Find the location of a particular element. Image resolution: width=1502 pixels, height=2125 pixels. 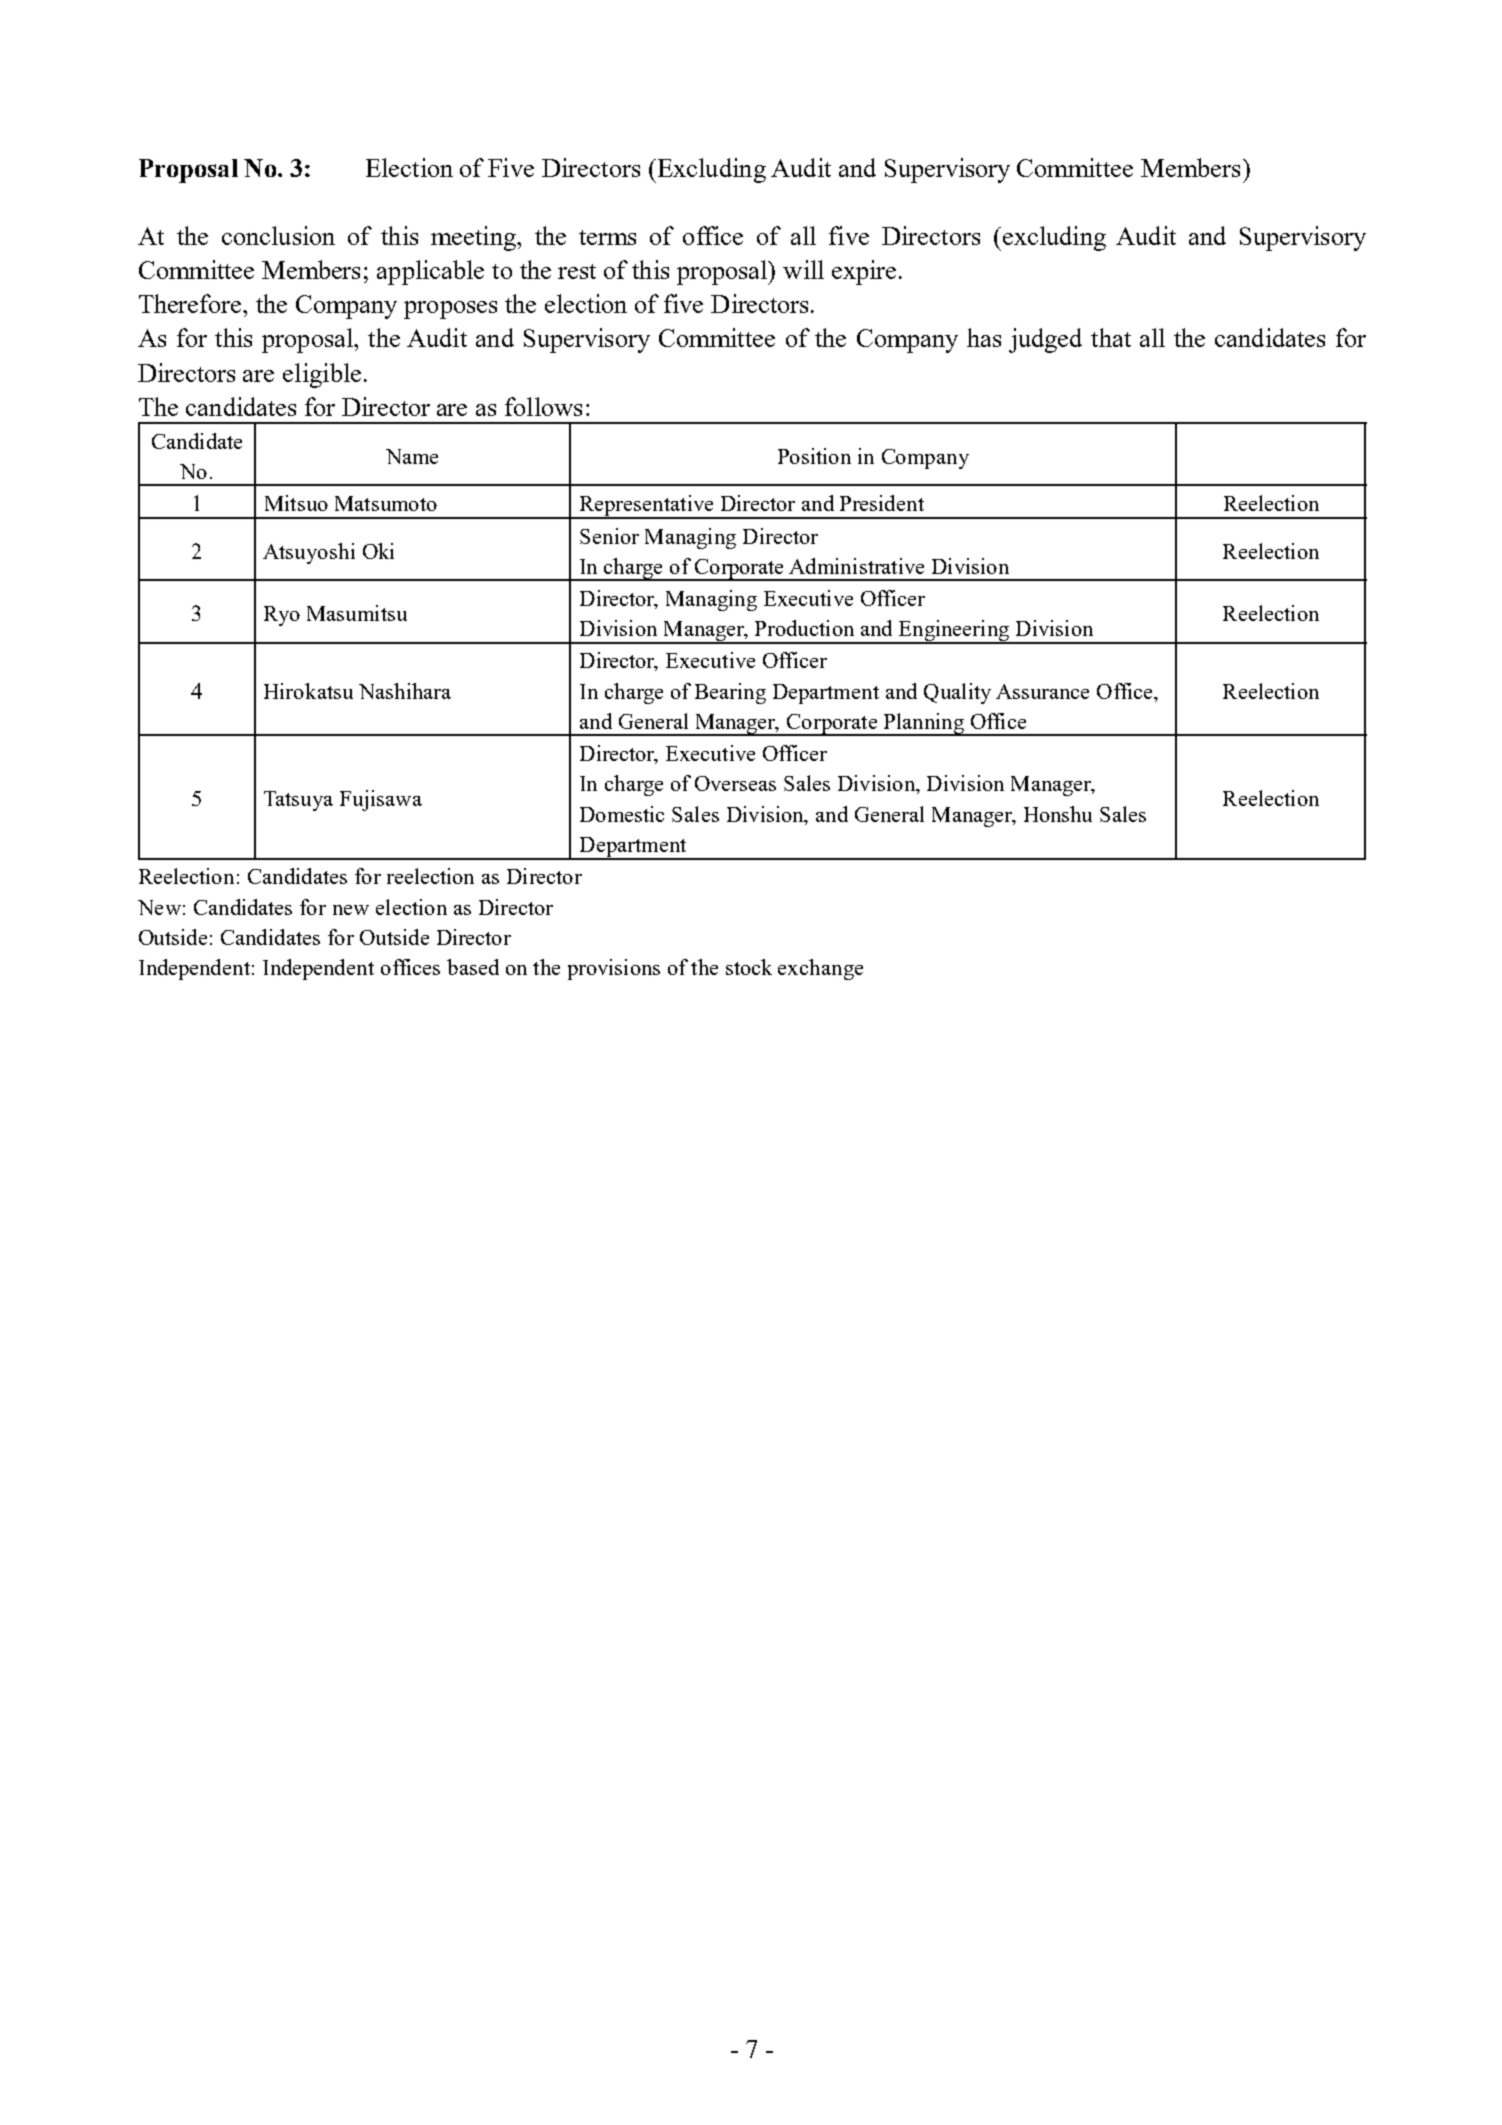

follows is located at coordinates (543, 406).
